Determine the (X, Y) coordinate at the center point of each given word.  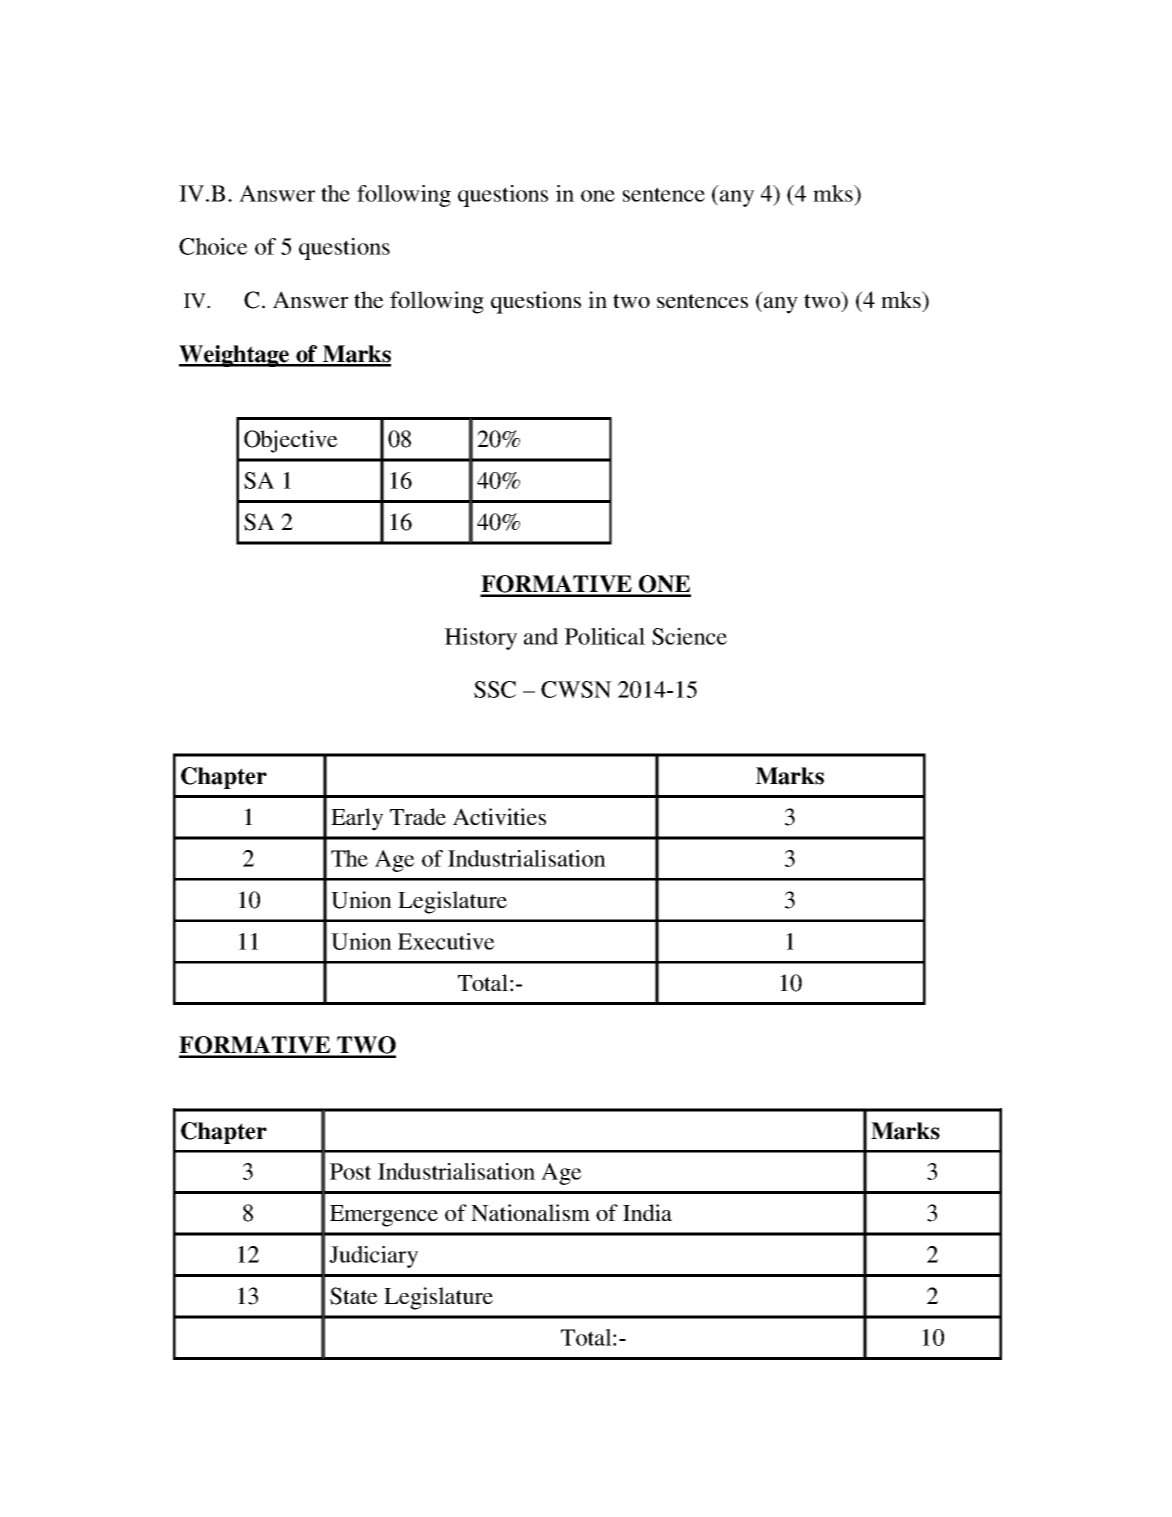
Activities (499, 817)
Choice (213, 246)
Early (357, 819)
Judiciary (373, 1257)
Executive (446, 941)
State (354, 1296)
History (481, 639)
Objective (291, 441)
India (647, 1212)
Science (689, 636)
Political (605, 636)
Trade (418, 816)
